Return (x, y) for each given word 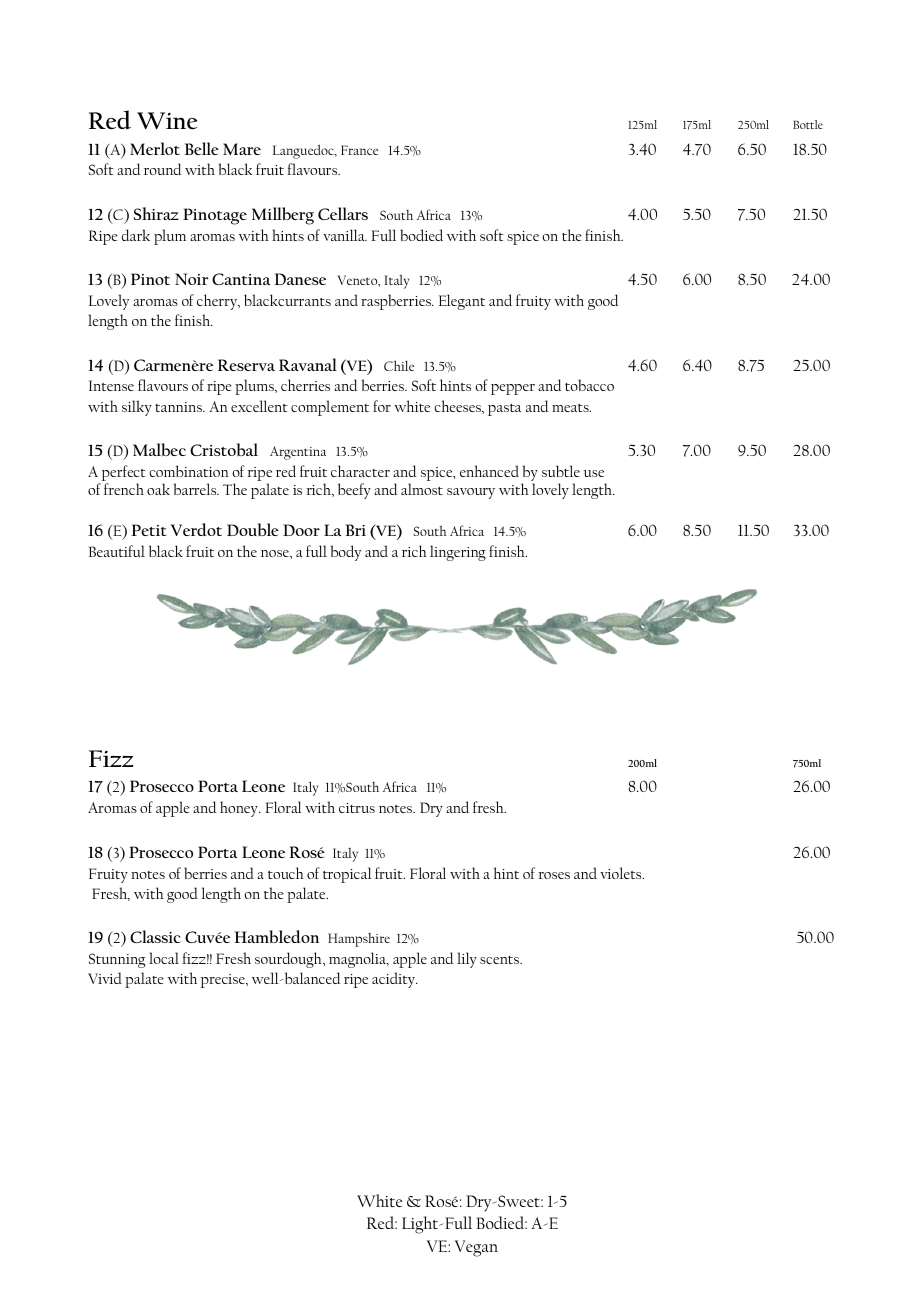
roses (554, 875)
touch (286, 873)
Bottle (808, 124)
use (594, 473)
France (359, 150)
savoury (471, 493)
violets (622, 873)
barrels (196, 489)
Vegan (476, 1248)
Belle (202, 148)
